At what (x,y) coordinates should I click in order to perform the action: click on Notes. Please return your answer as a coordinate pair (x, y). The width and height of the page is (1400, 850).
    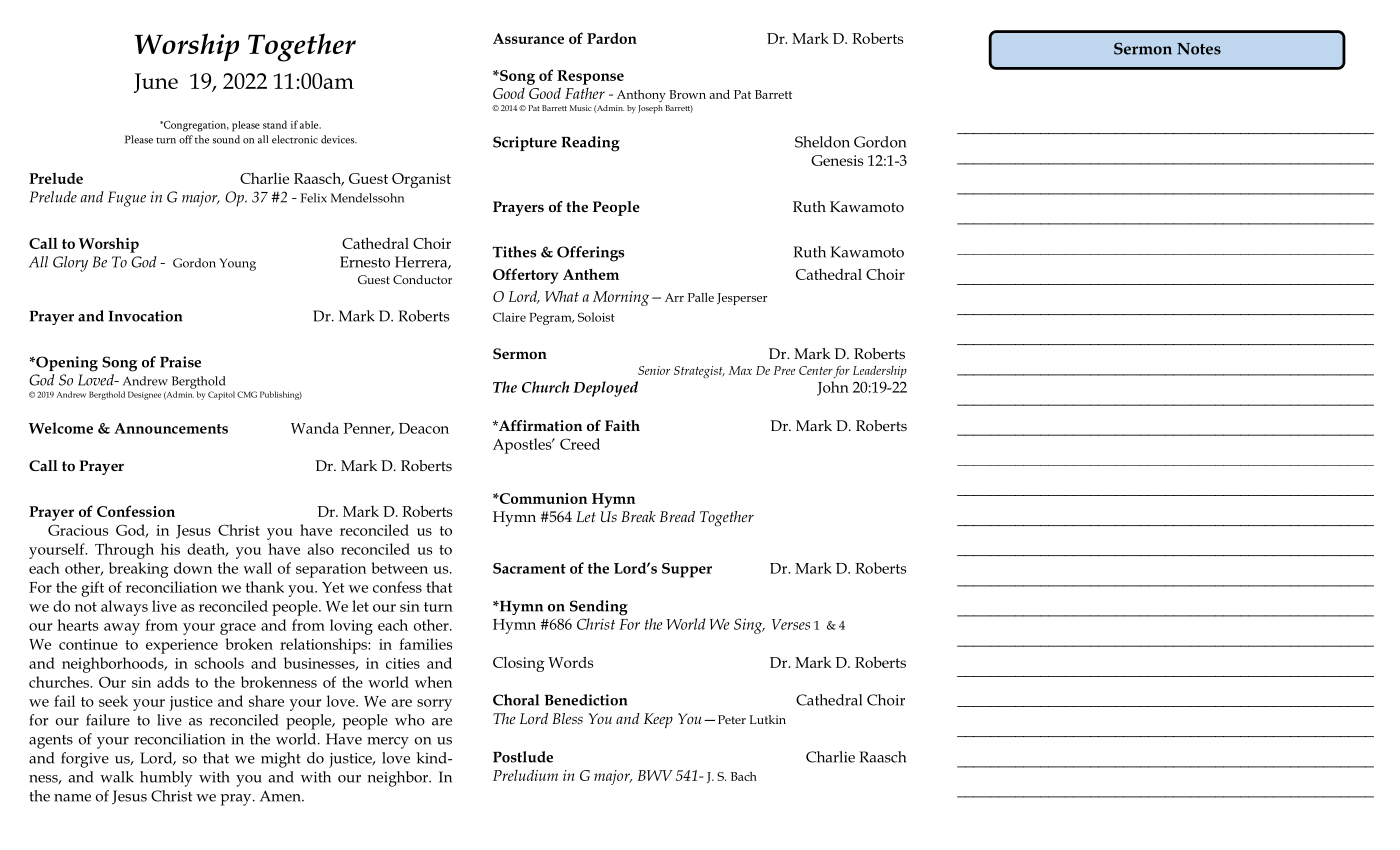
    Looking at the image, I should click on (1199, 49).
